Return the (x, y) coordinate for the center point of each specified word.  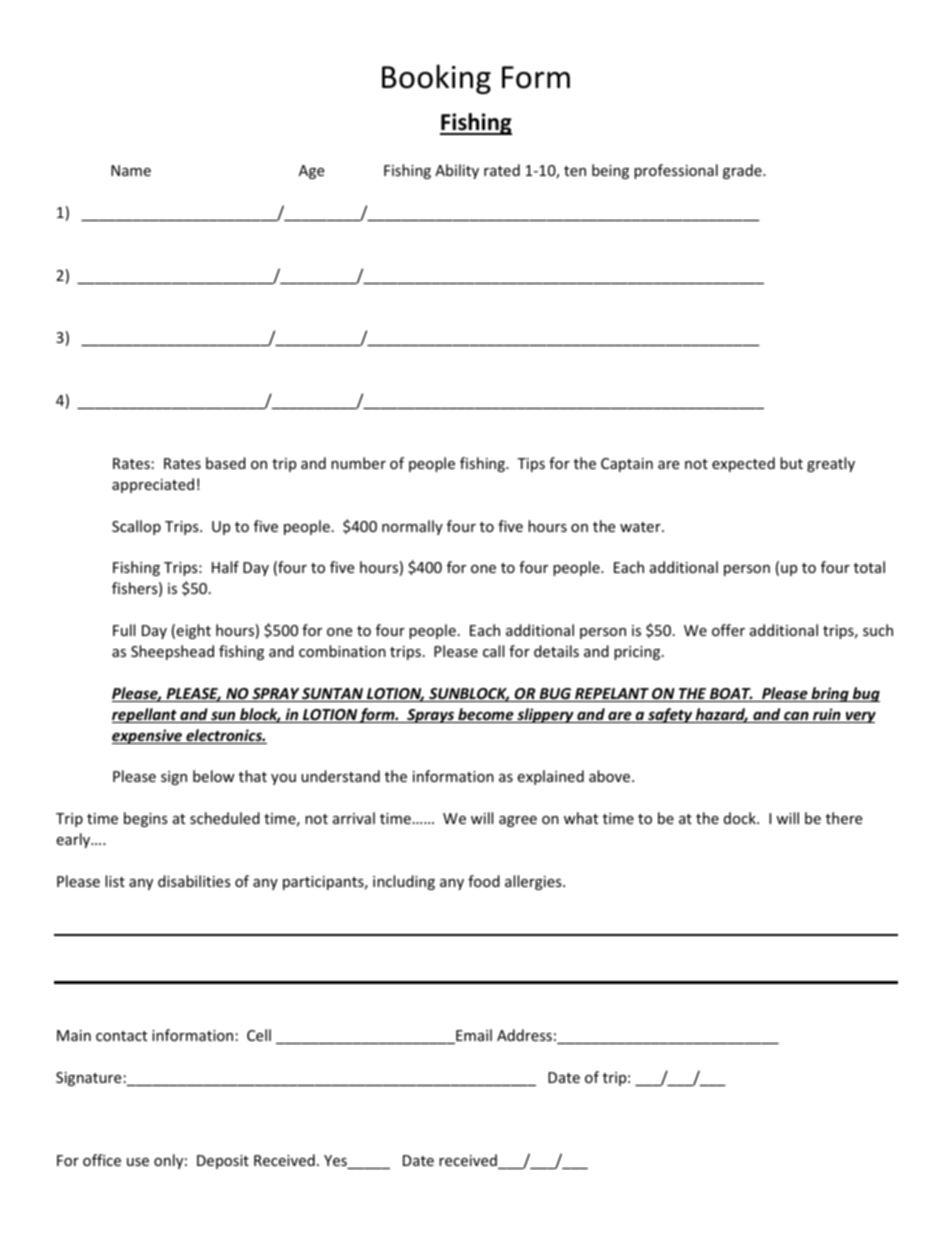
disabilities (194, 881)
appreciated (153, 485)
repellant (145, 715)
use (138, 1162)
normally (412, 527)
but (791, 463)
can (796, 717)
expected (743, 464)
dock (741, 818)
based (226, 463)
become (486, 715)
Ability (457, 171)
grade (743, 171)
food (484, 881)
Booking (436, 79)
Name (131, 170)
